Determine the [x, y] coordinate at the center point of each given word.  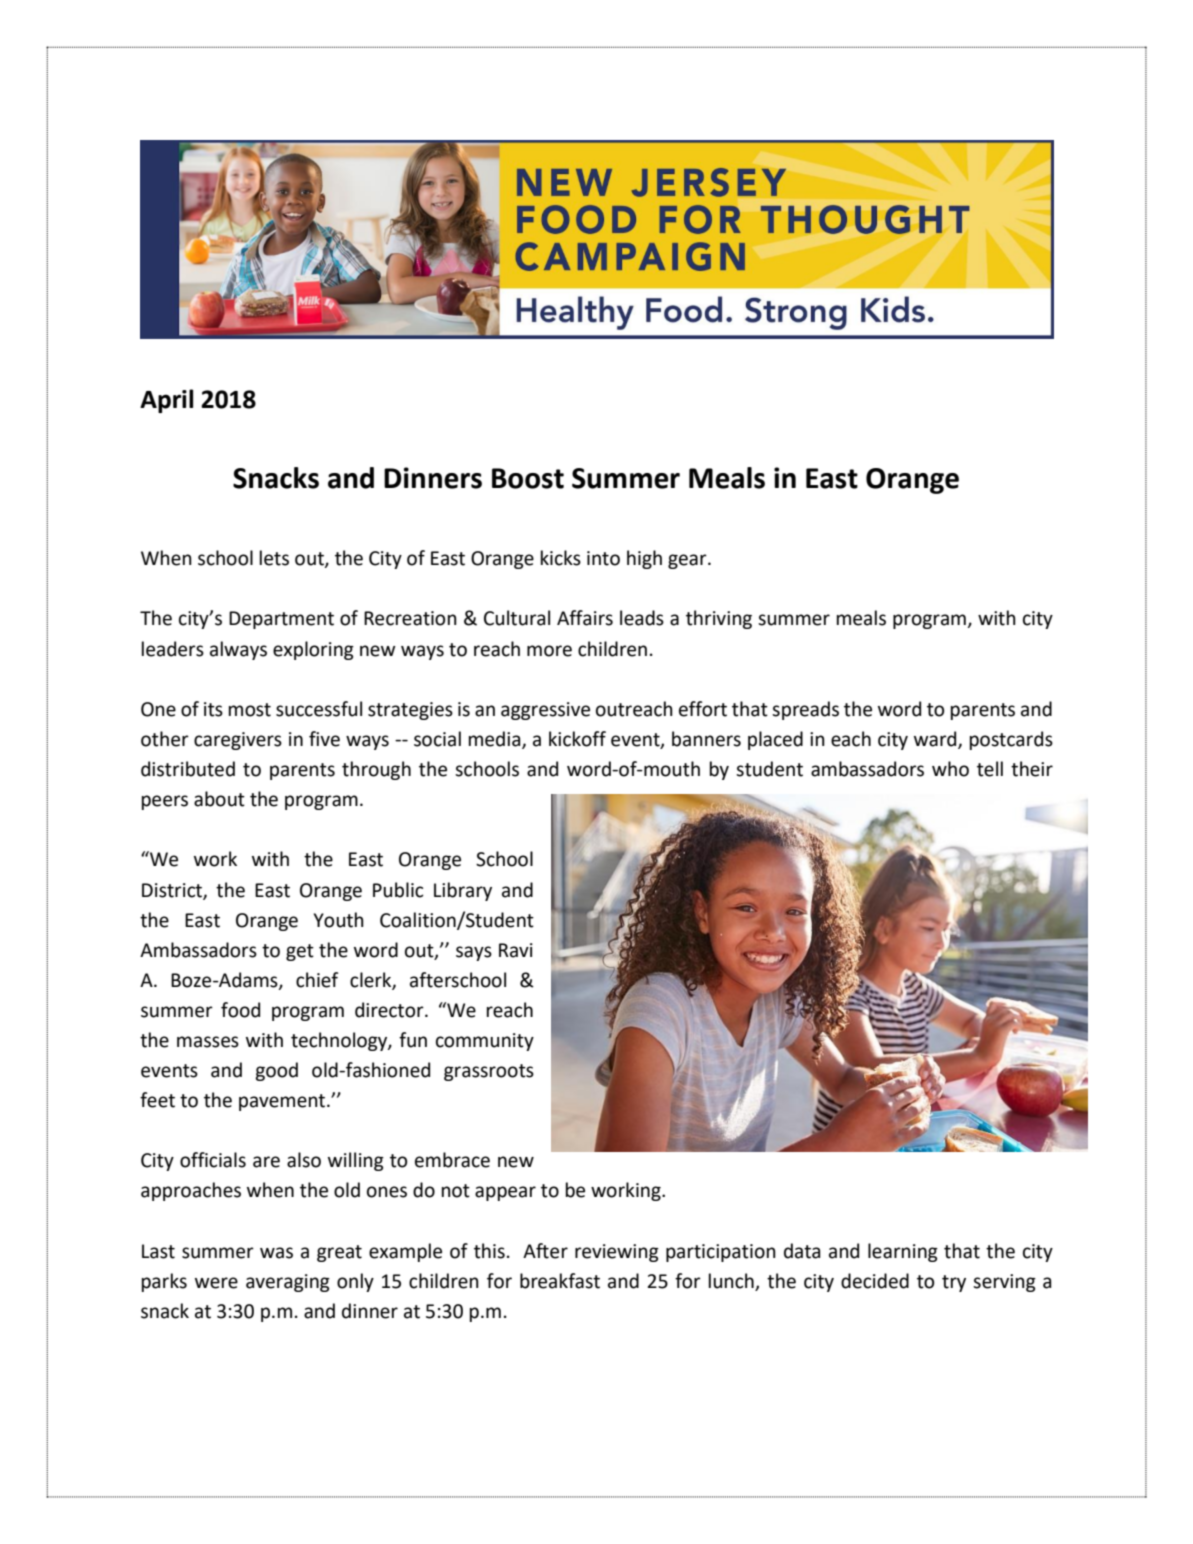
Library [463, 891]
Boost [528, 478]
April [166, 401]
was [276, 1253]
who [950, 769]
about [219, 799]
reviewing [617, 1253]
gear [688, 561]
